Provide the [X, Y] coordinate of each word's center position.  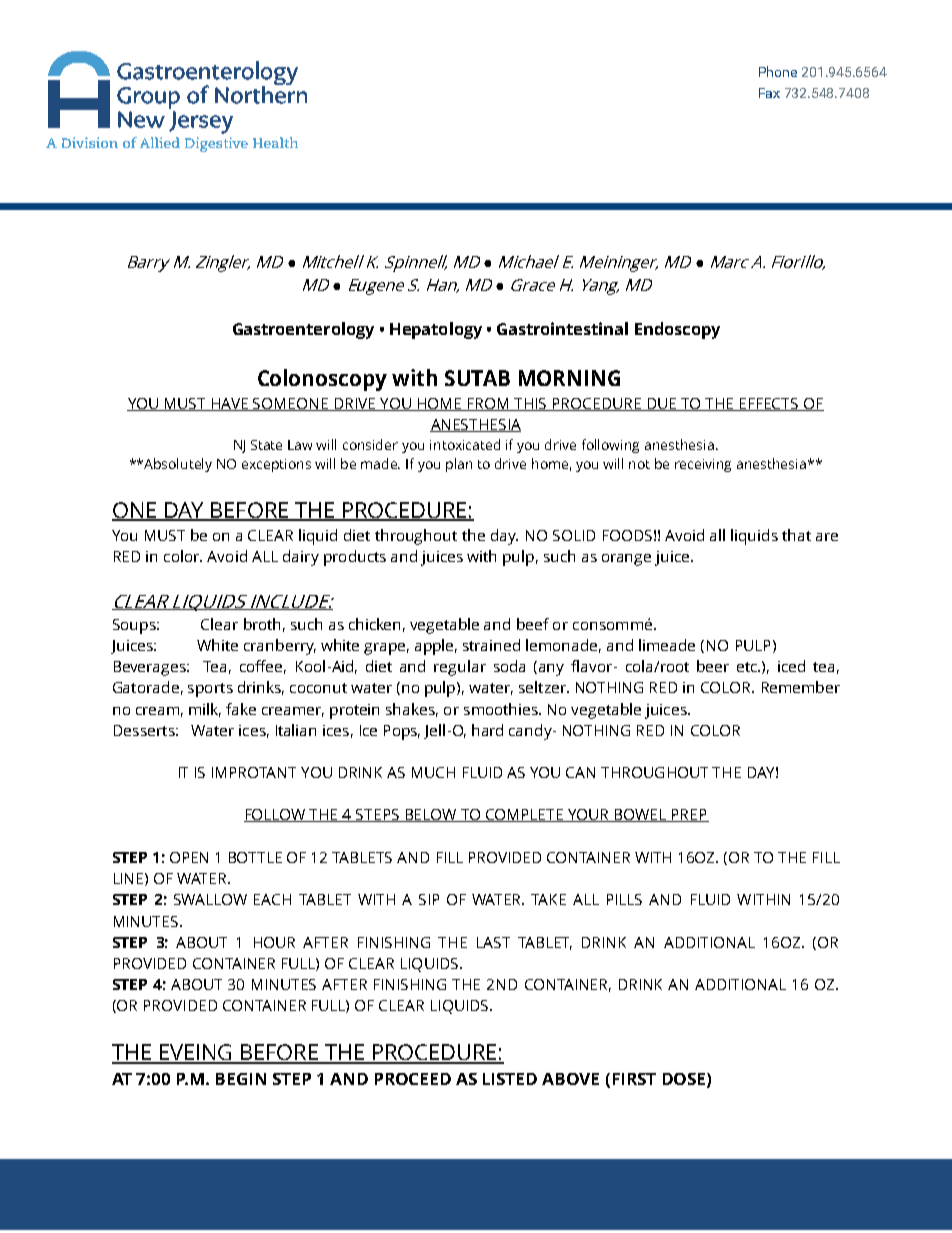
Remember [801, 687]
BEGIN [241, 1079]
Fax [769, 93]
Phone [778, 71]
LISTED [510, 1079]
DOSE [684, 1079]
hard [487, 730]
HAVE [230, 404]
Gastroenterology [303, 330]
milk [205, 710]
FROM [489, 404]
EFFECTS [769, 404]
